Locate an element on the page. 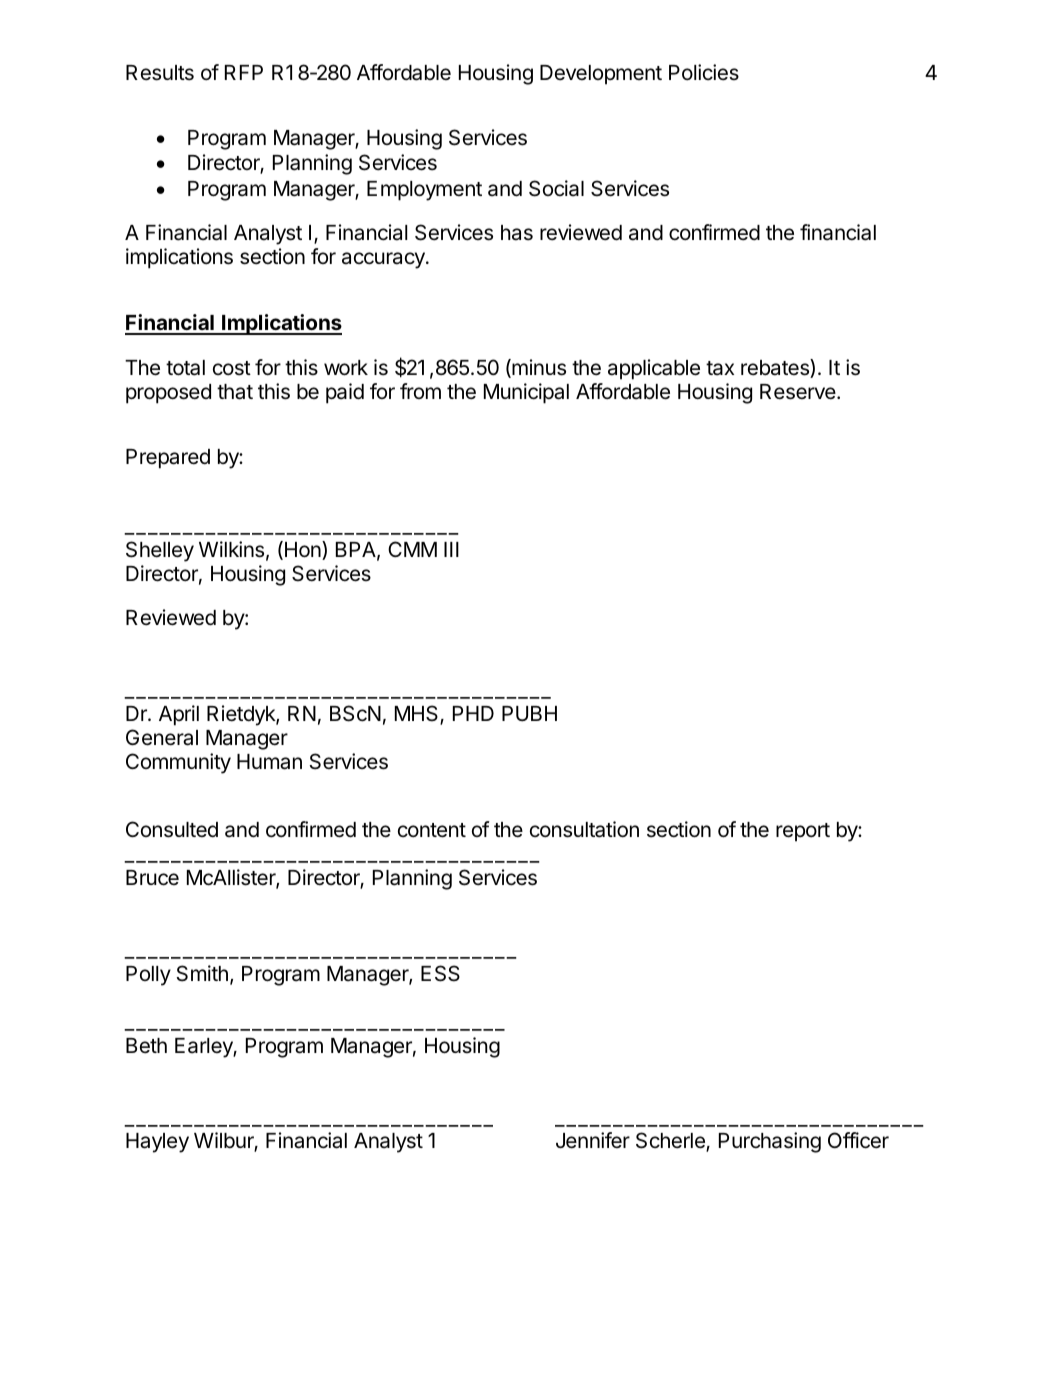 The image size is (1061, 1373). III is located at coordinates (451, 549).
